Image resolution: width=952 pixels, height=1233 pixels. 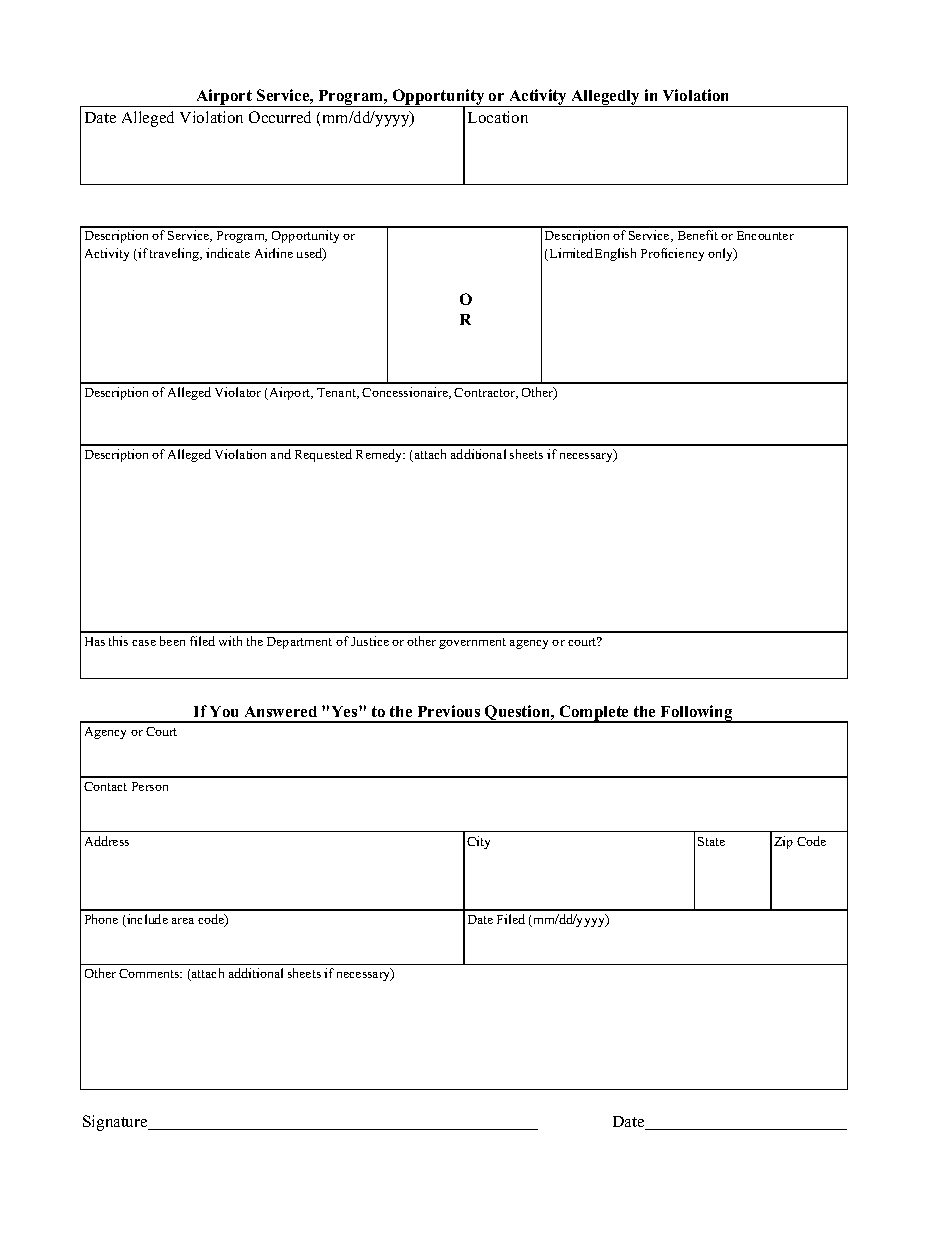 What do you see at coordinates (150, 973) in the page?
I see `Comments` at bounding box center [150, 973].
